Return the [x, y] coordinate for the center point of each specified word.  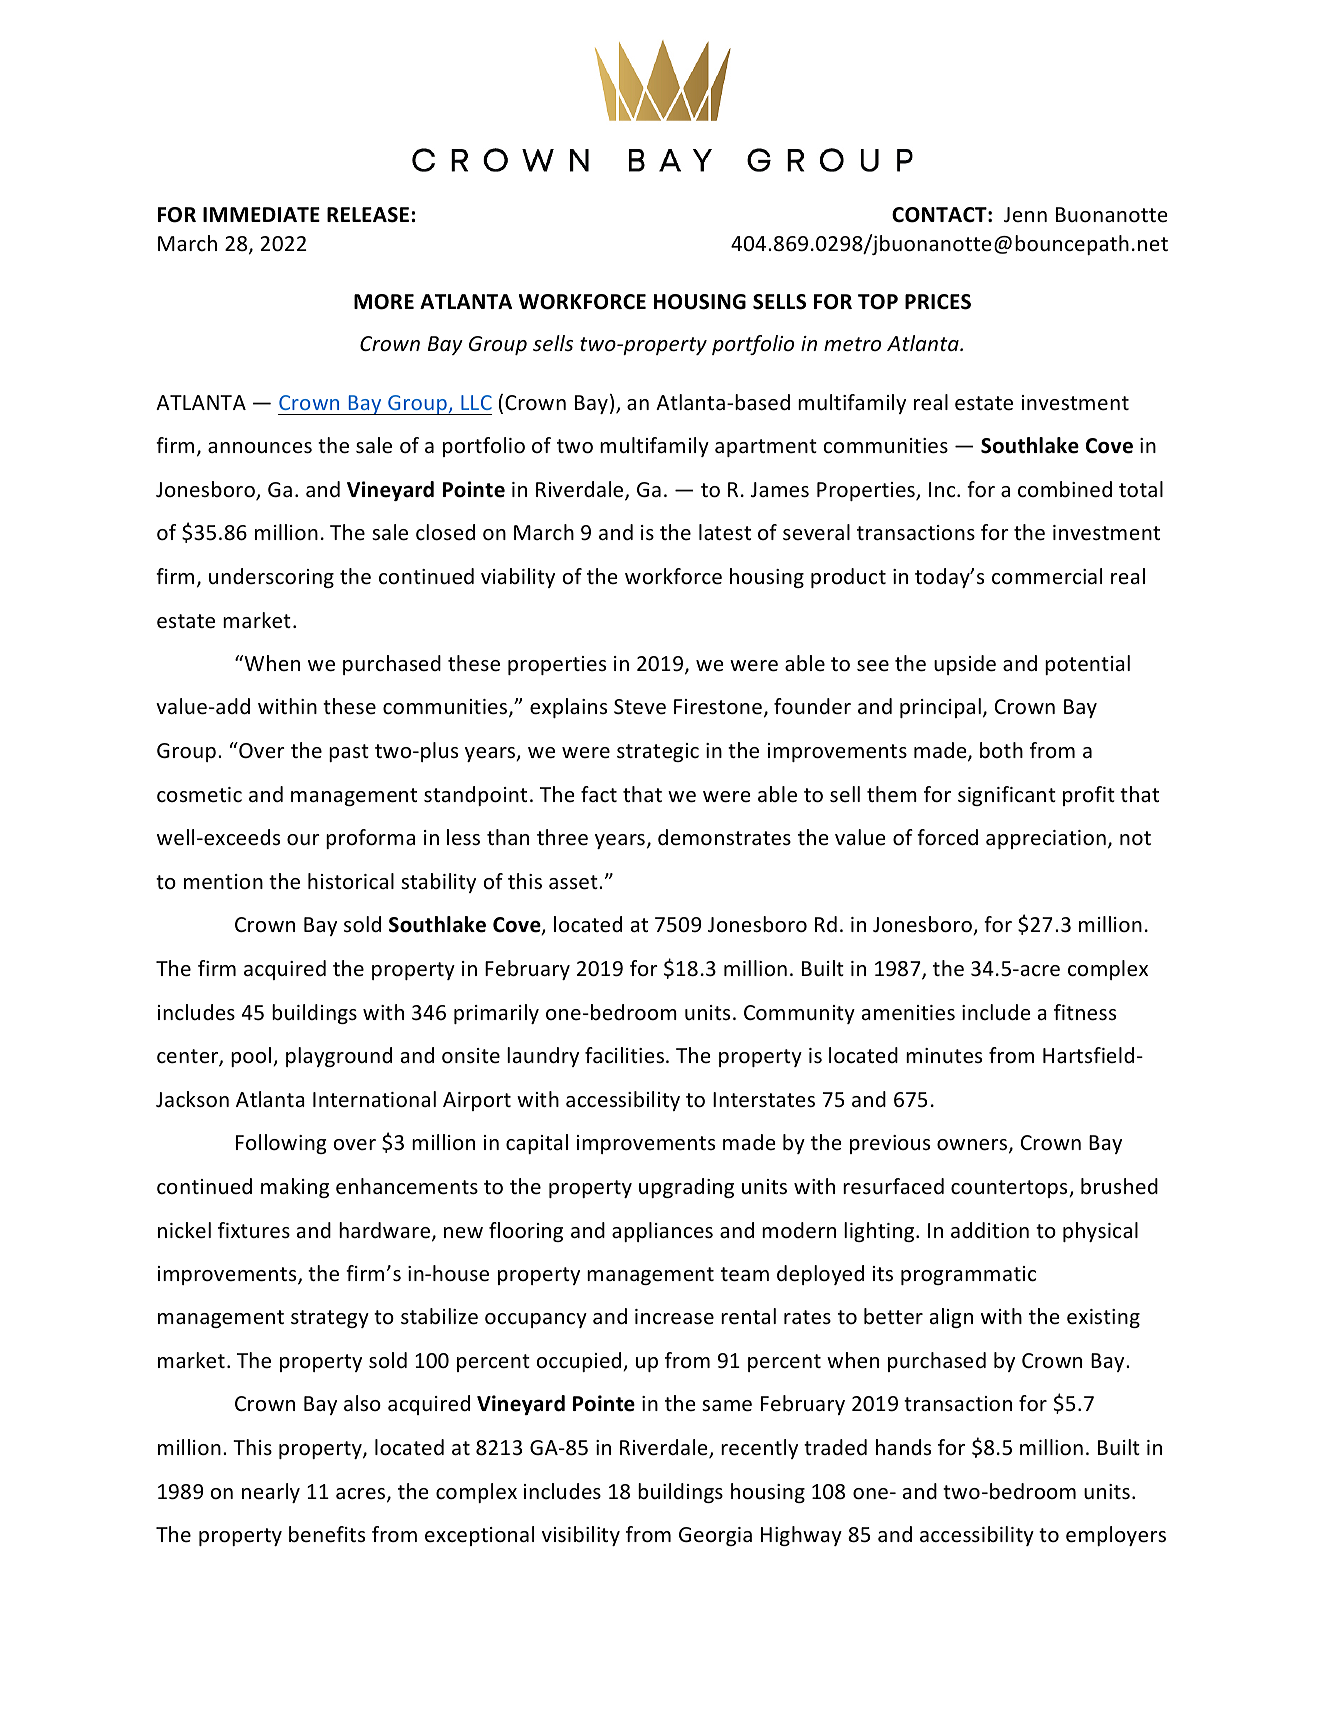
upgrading [686, 1188]
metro [852, 344]
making [295, 1188]
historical [351, 881]
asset [574, 882]
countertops [1010, 1189]
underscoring [271, 578]
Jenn [1025, 214]
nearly [271, 1493]
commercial [1047, 576]
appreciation [1046, 839]
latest [725, 532]
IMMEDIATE [261, 214]
